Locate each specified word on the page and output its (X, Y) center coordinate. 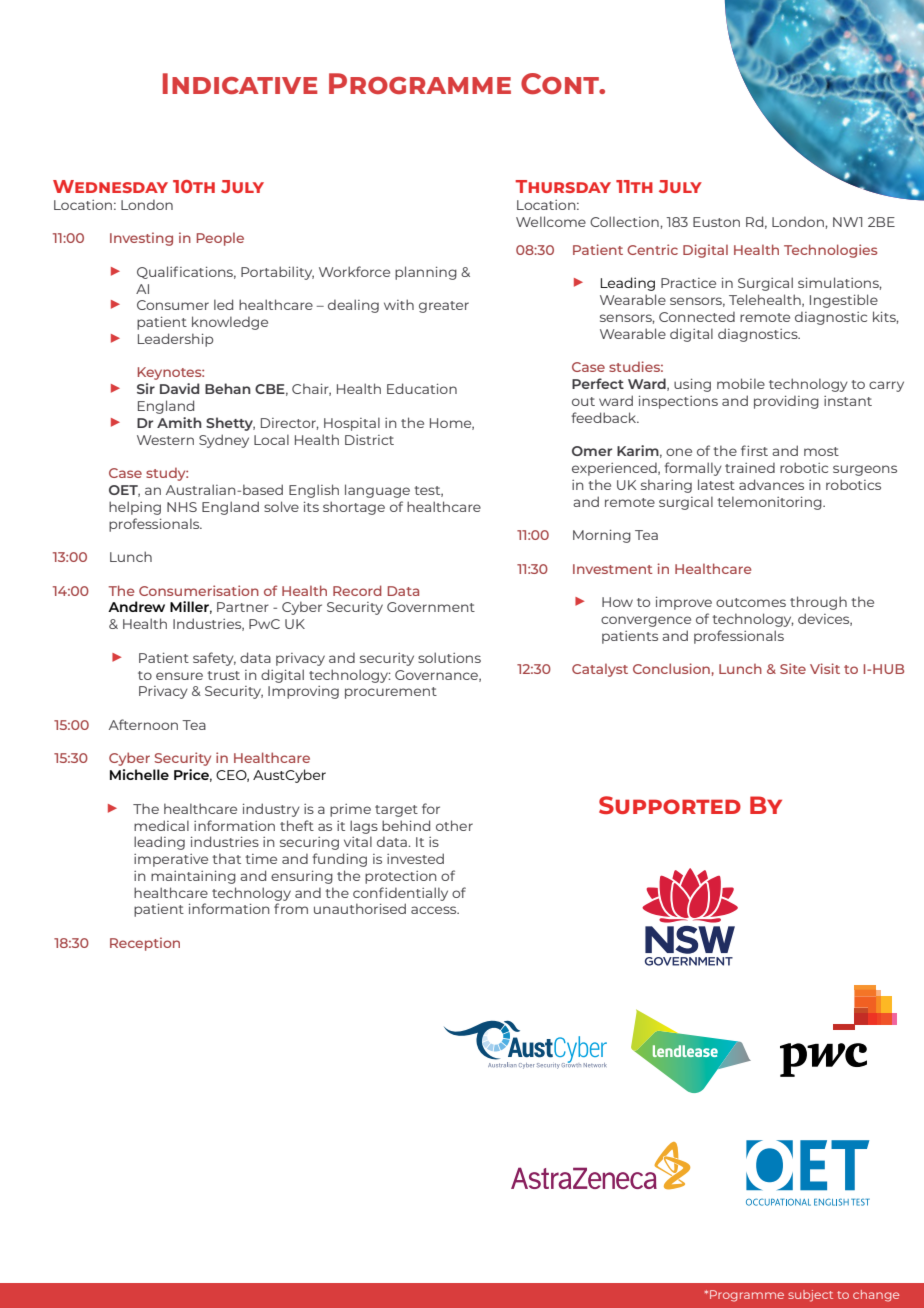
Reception (145, 944)
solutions (449, 657)
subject (810, 1296)
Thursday (563, 186)
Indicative (240, 83)
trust (224, 675)
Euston (716, 222)
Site (793, 668)
